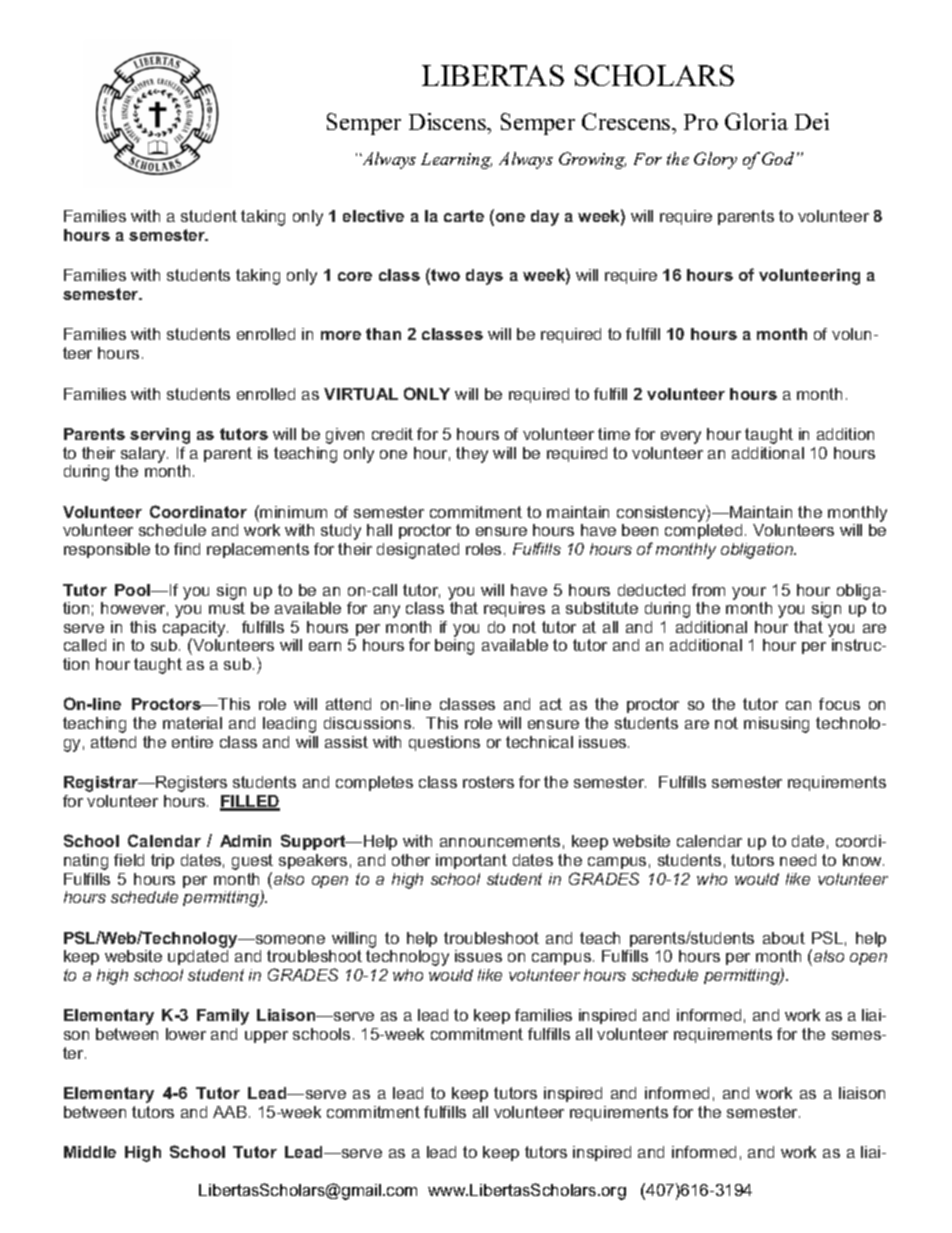 The height and width of the page is (1233, 952). I want to click on completed, so click(703, 531).
